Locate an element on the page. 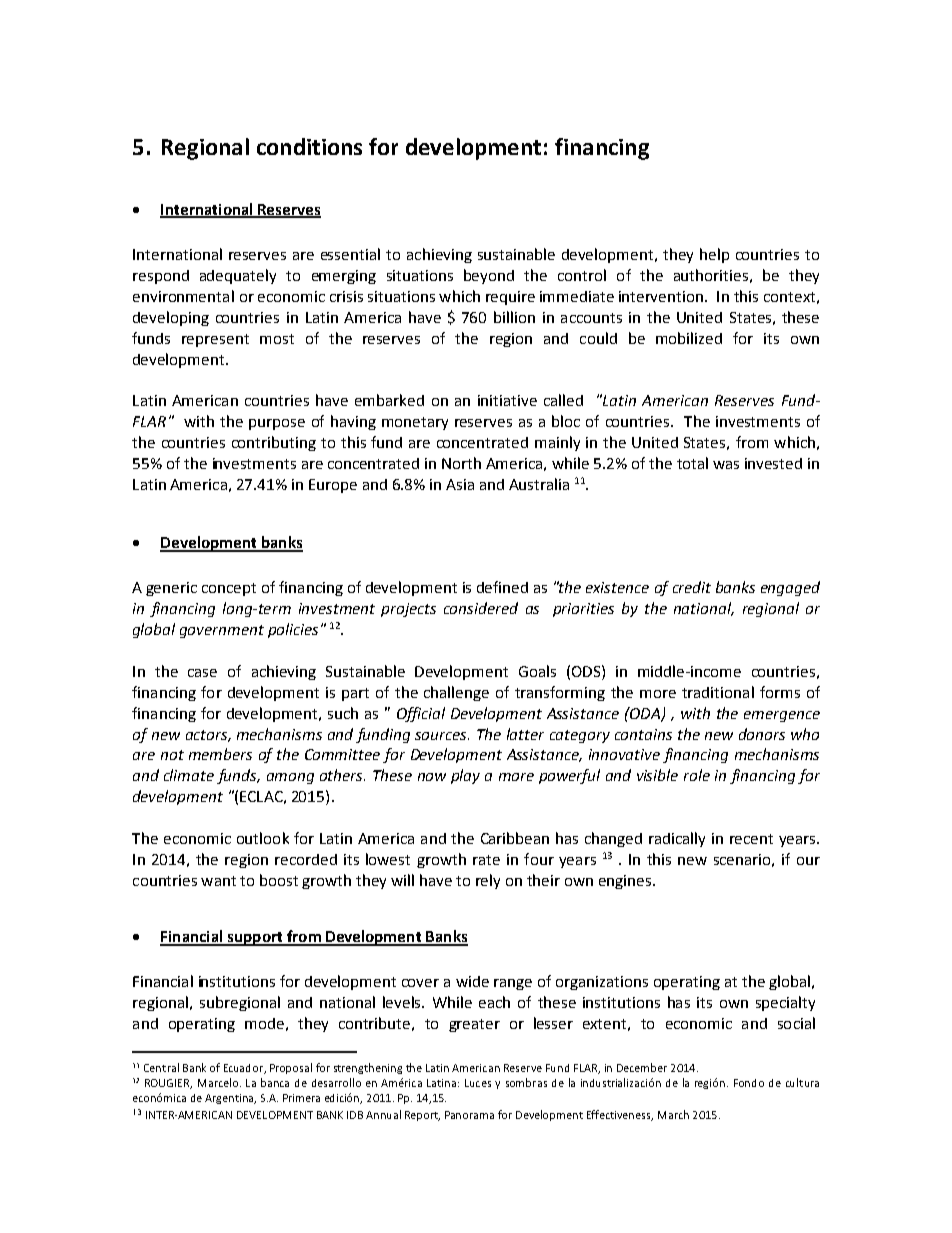  beyond is located at coordinates (489, 276).
